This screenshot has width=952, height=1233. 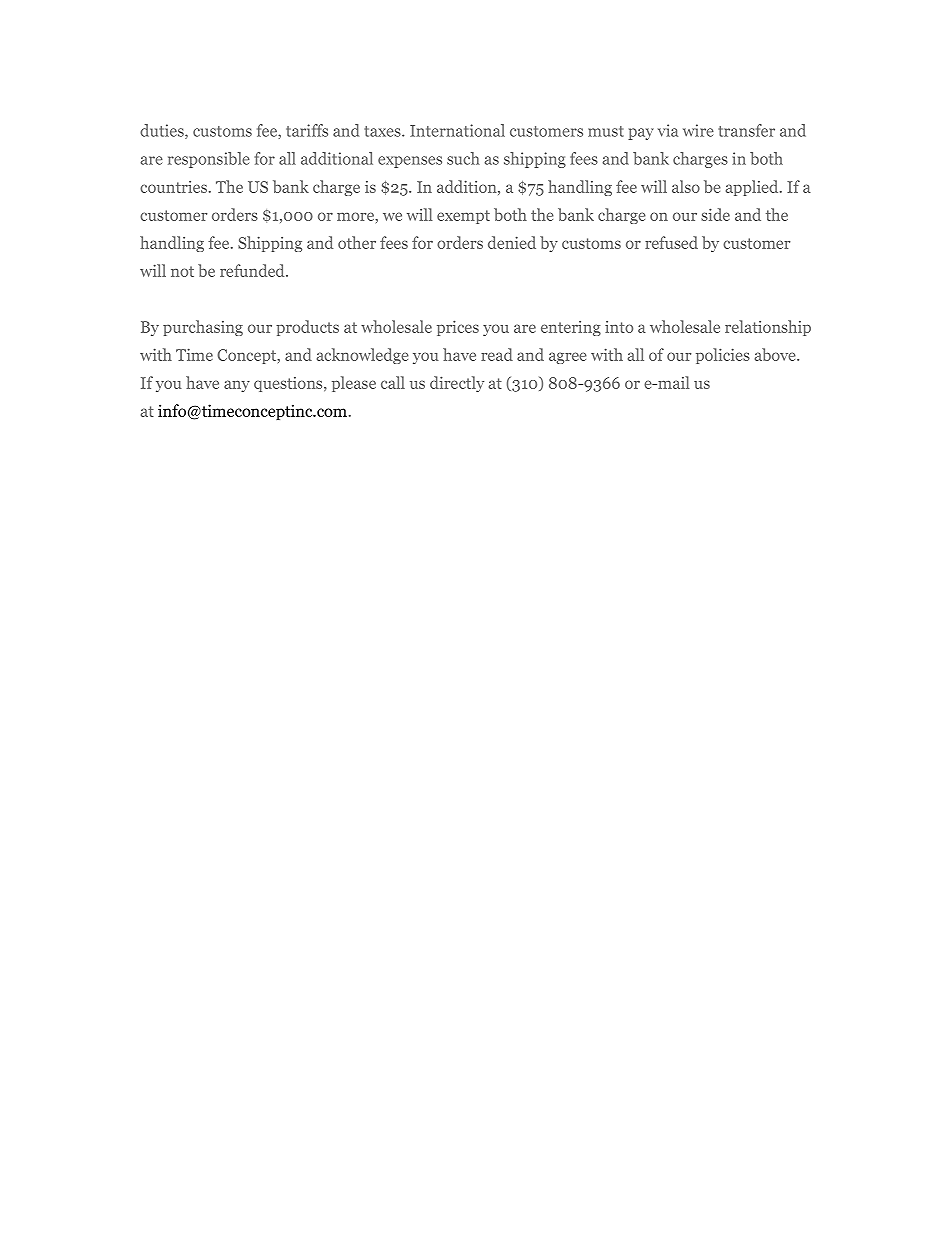 What do you see at coordinates (253, 270) in the screenshot?
I see `refunded` at bounding box center [253, 270].
